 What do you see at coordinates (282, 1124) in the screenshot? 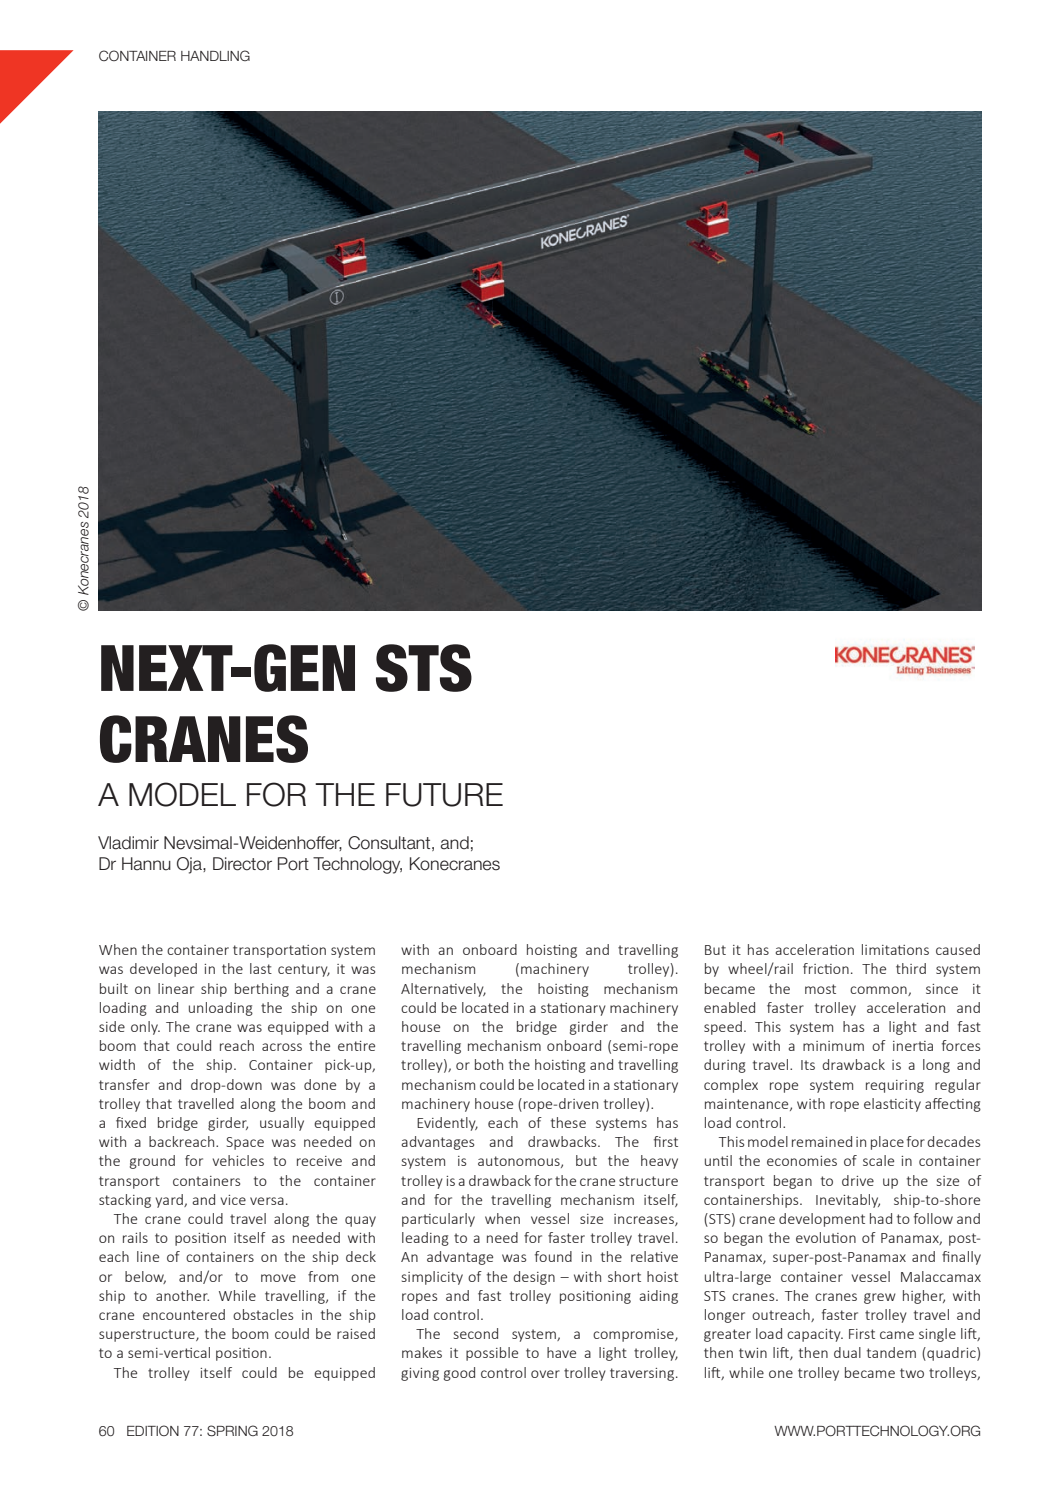
I see `usually` at bounding box center [282, 1124].
